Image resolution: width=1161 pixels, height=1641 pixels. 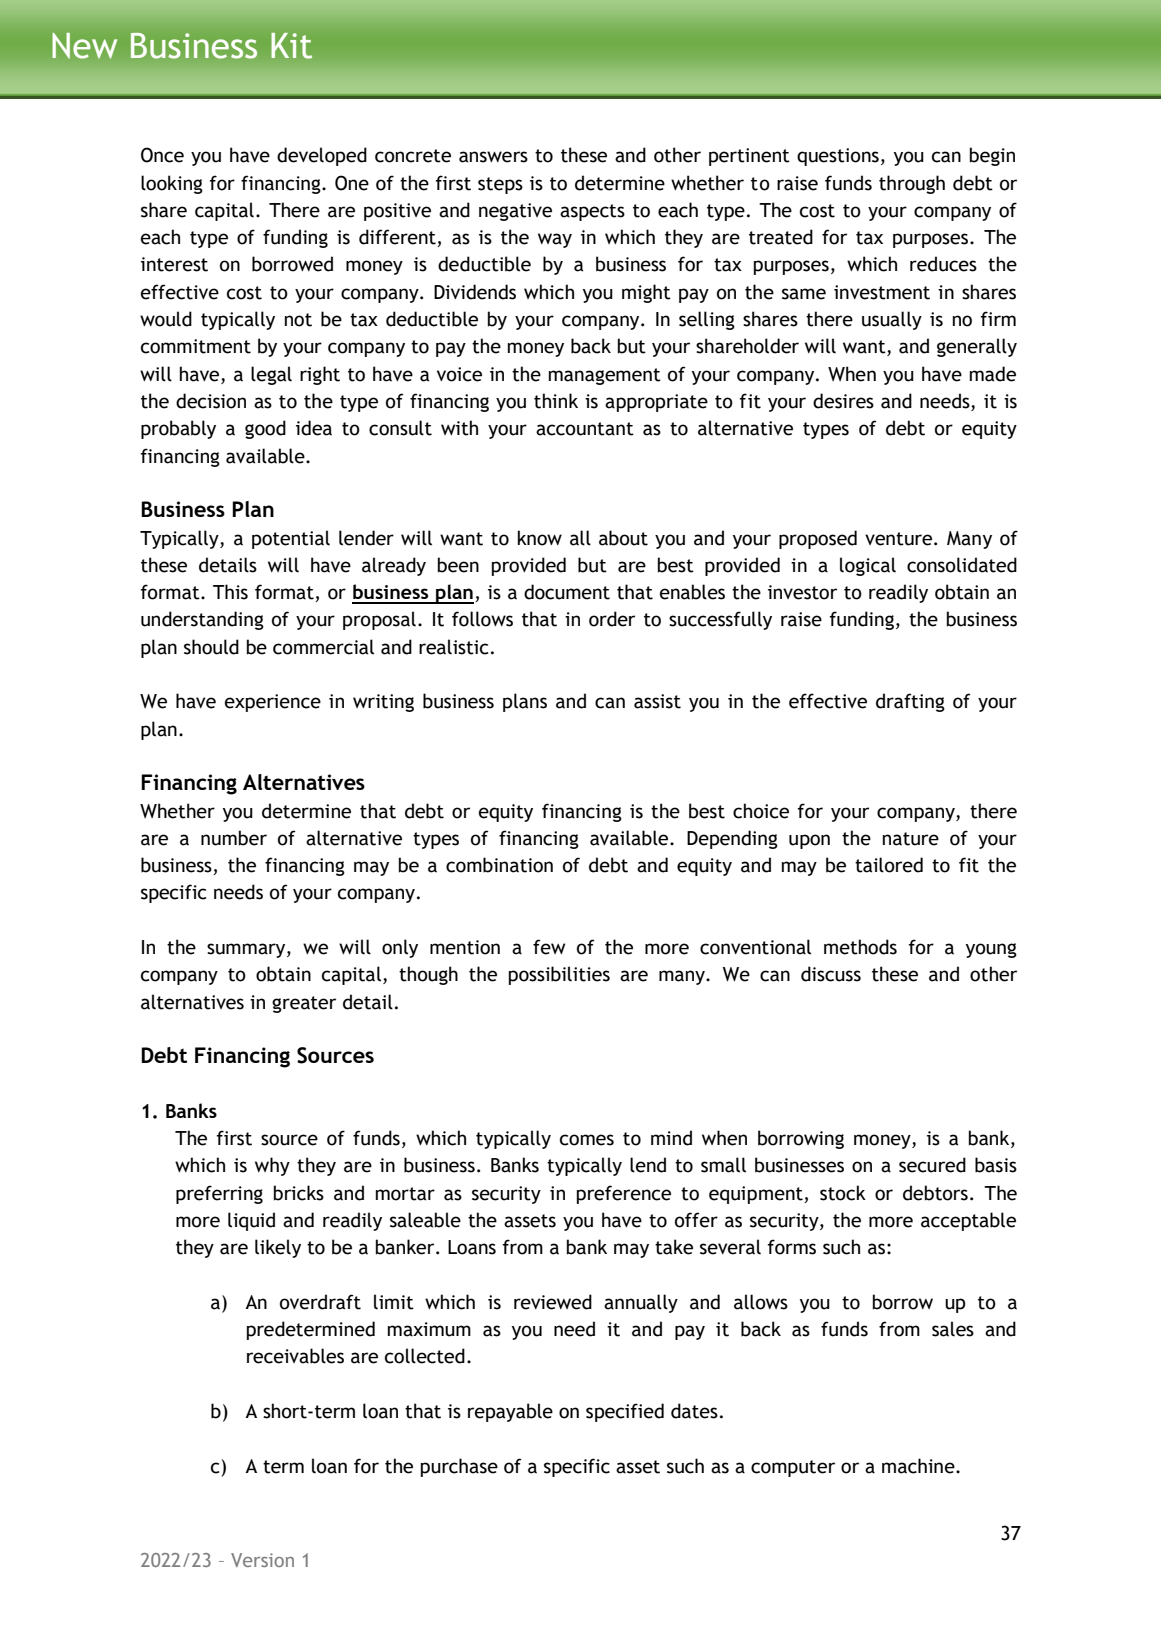 I want to click on answers, so click(x=493, y=157).
